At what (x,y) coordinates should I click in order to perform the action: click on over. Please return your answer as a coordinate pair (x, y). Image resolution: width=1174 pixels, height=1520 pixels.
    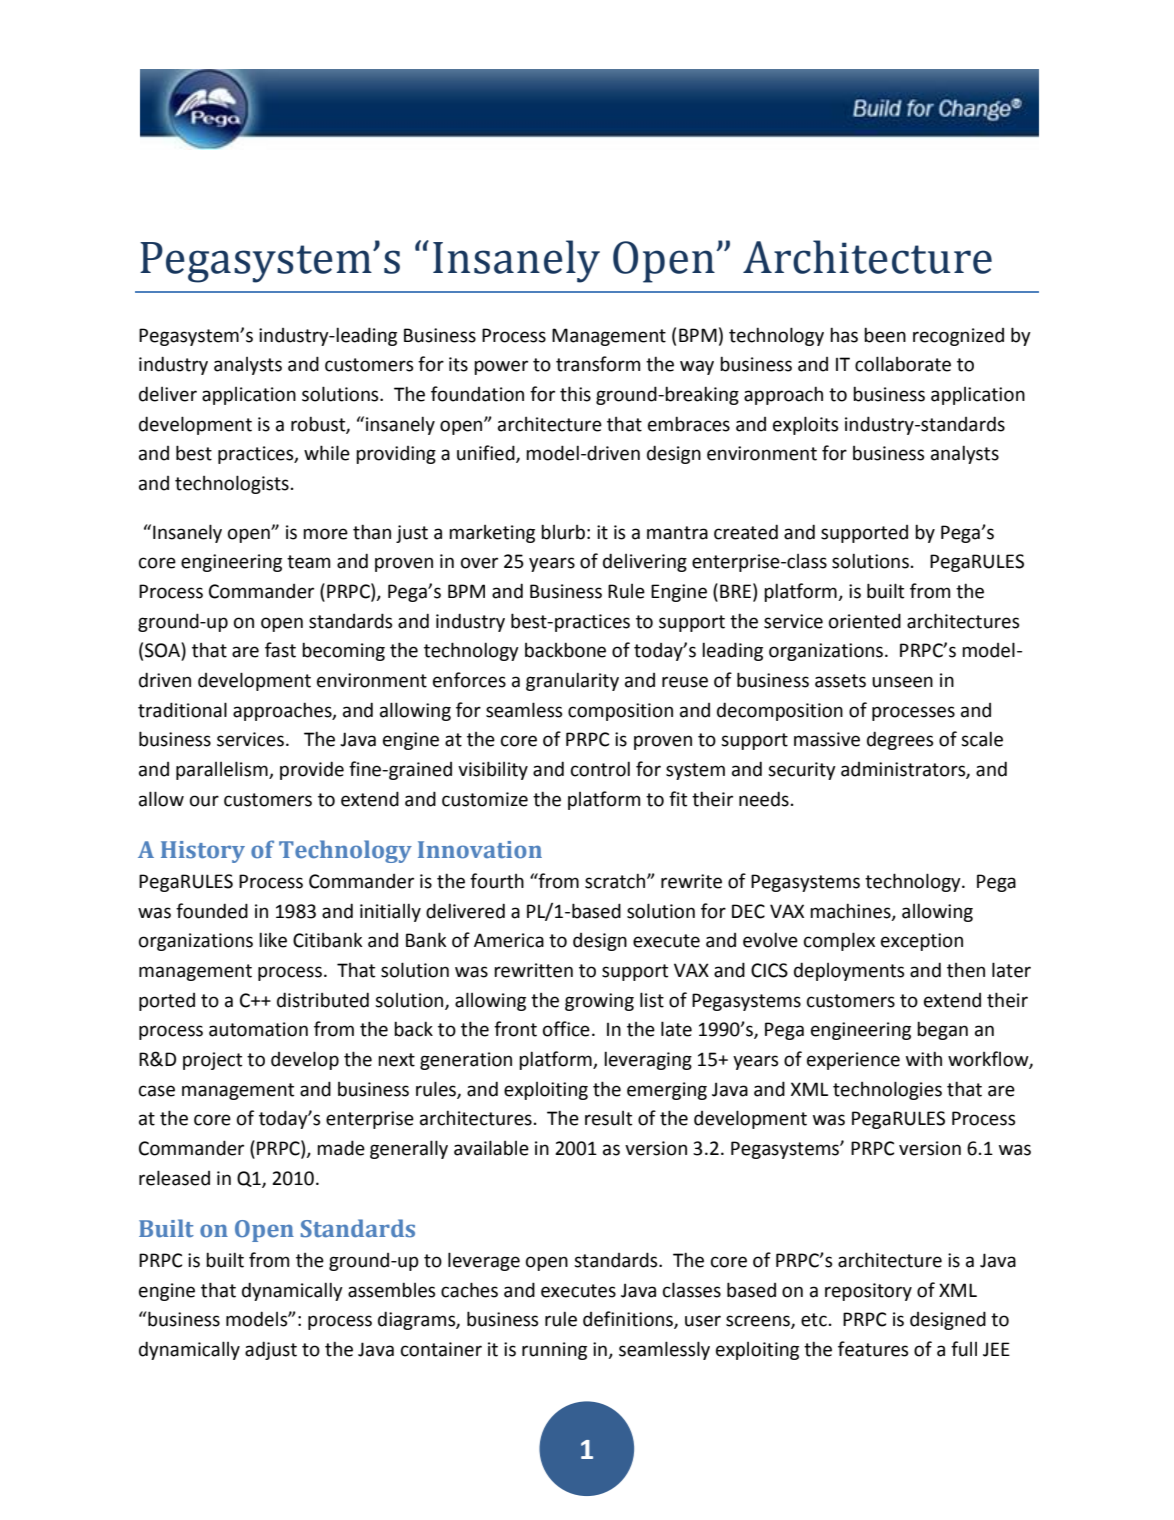
    Looking at the image, I should click on (479, 563).
